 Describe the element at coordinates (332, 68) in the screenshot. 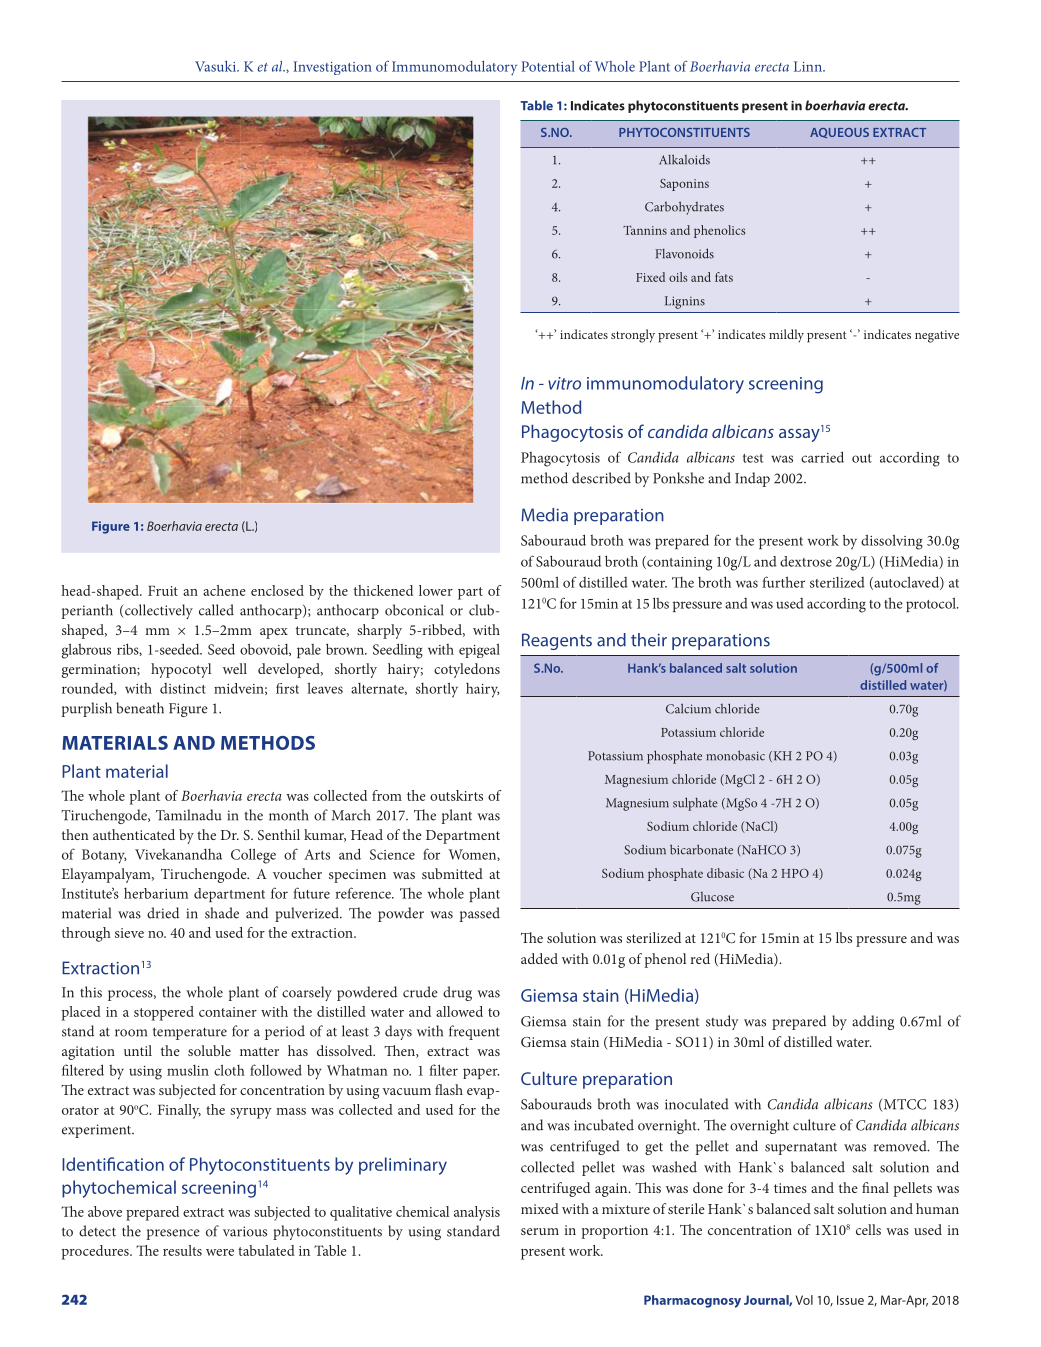

I see `Investigation` at that location.
